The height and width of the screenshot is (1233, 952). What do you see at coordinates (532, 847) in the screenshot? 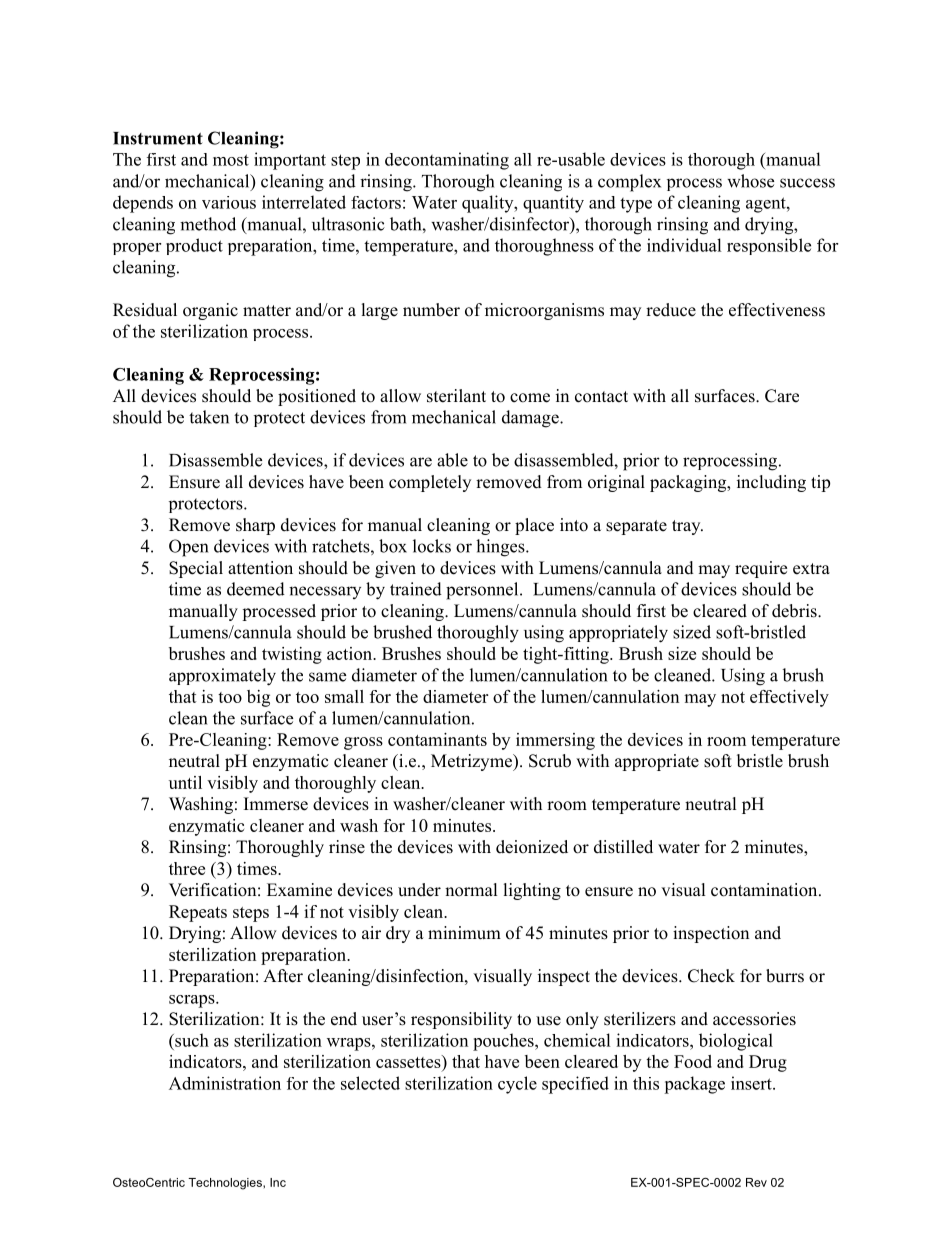
I see `deionized` at bounding box center [532, 847].
